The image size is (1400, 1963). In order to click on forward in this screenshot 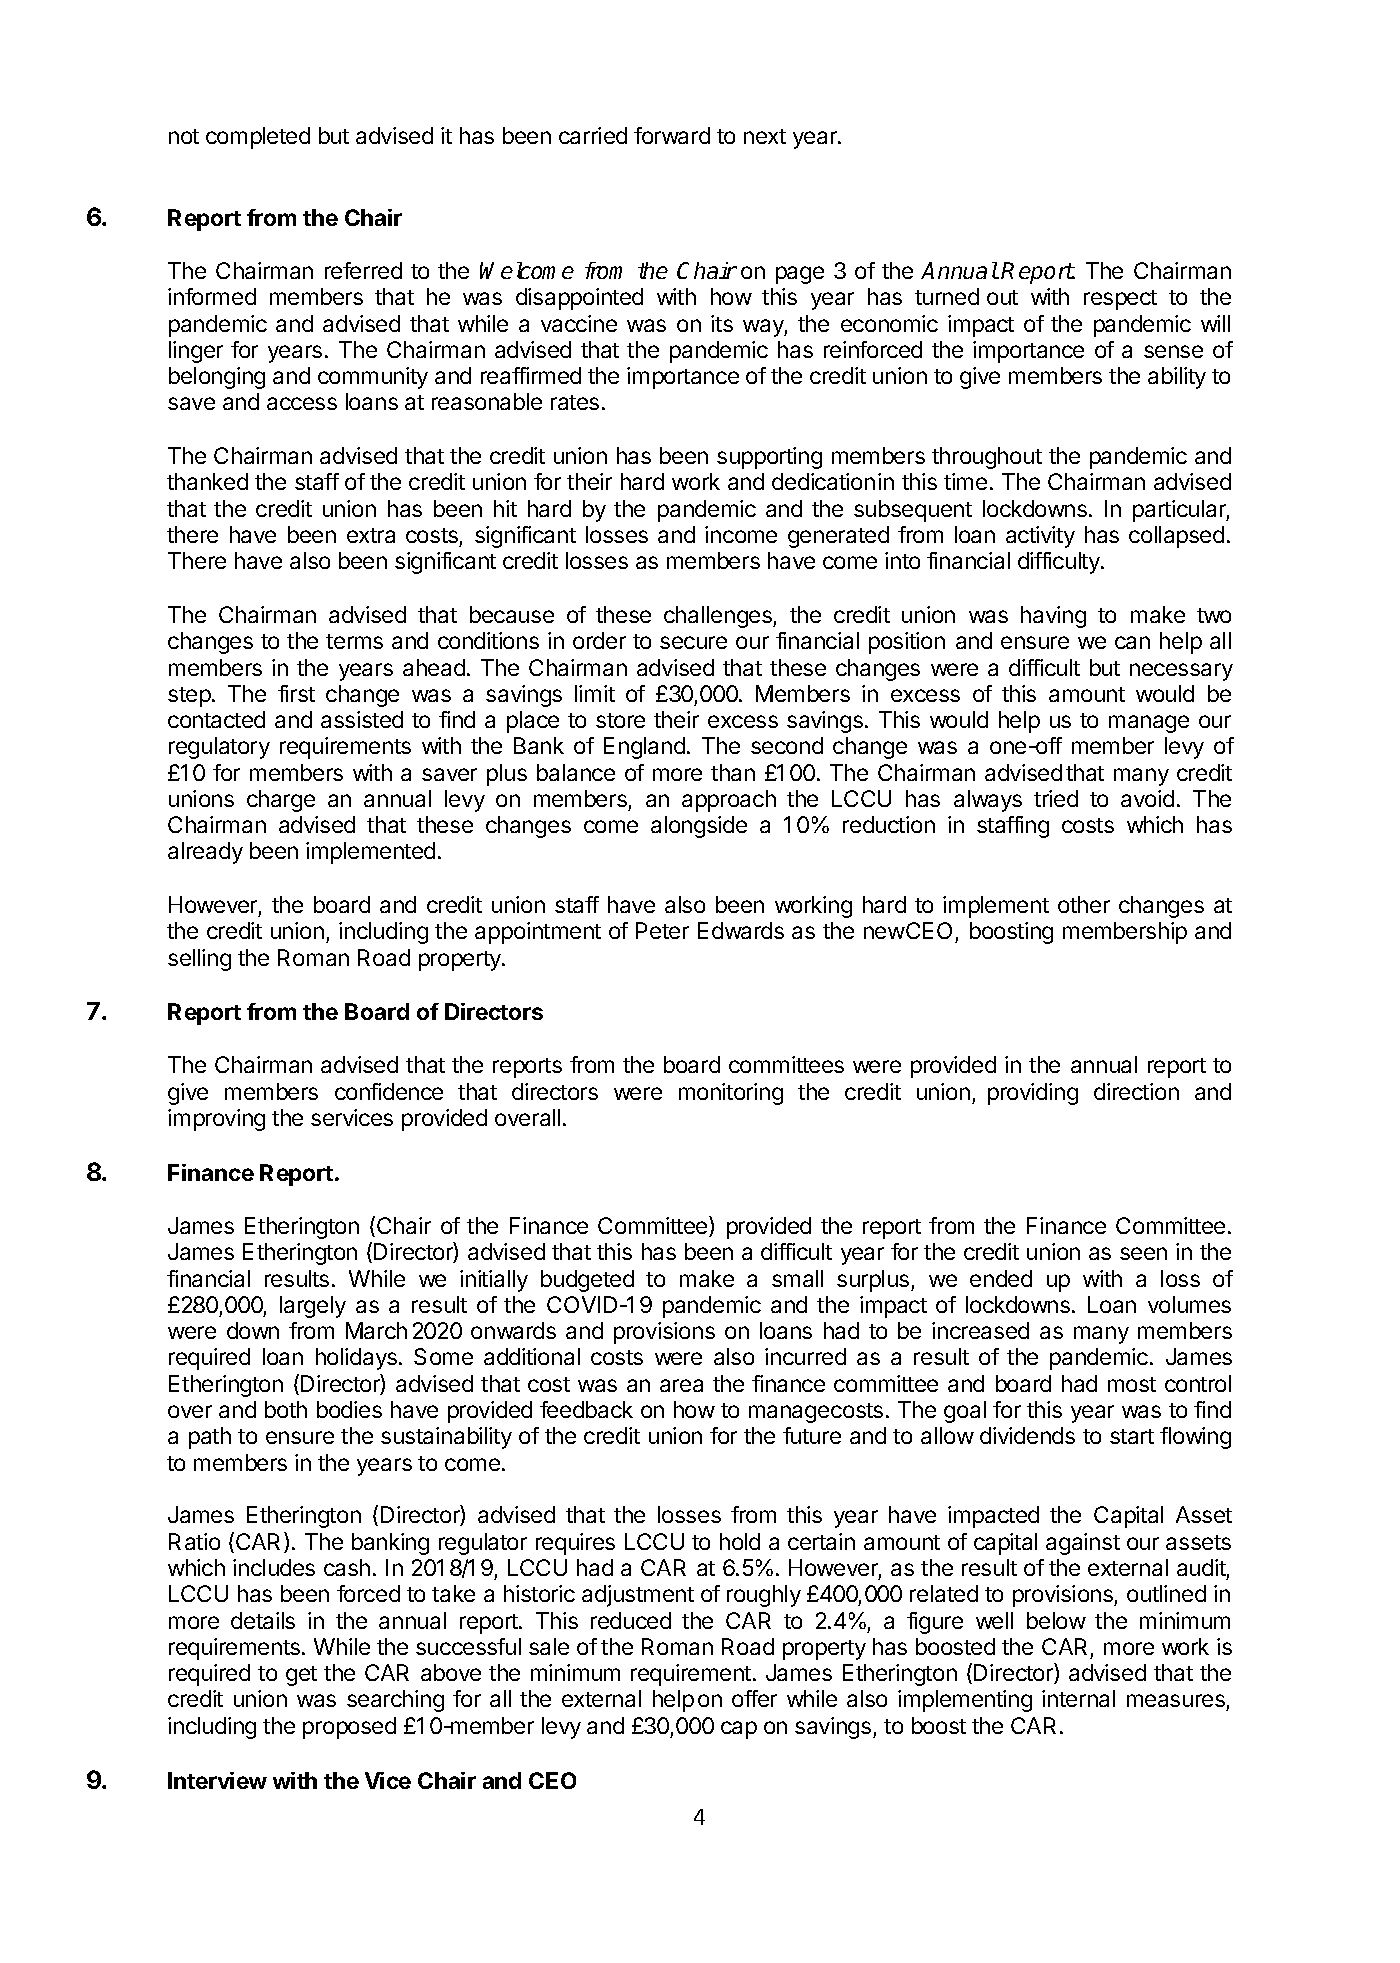, I will do `click(672, 135)`.
